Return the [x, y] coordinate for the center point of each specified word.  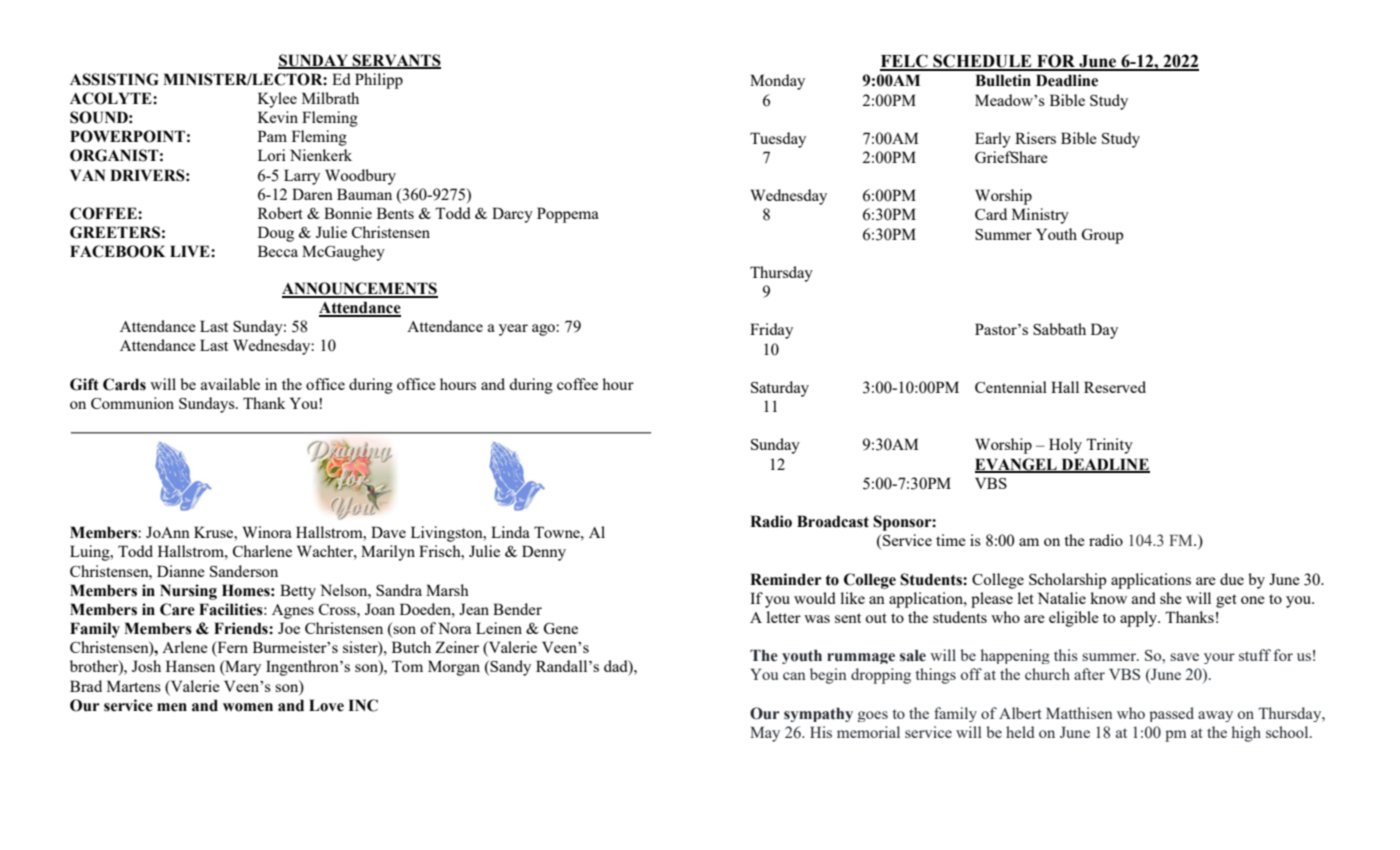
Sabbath [1059, 329]
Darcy [512, 215]
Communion [132, 403]
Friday [771, 331]
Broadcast [833, 521]
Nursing [188, 592]
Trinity [1109, 446]
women [248, 707]
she [1171, 598]
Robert [280, 213]
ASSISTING [114, 79]
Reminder [786, 579]
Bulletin [1003, 80]
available [230, 384]
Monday [777, 82]
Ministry [1040, 216]
